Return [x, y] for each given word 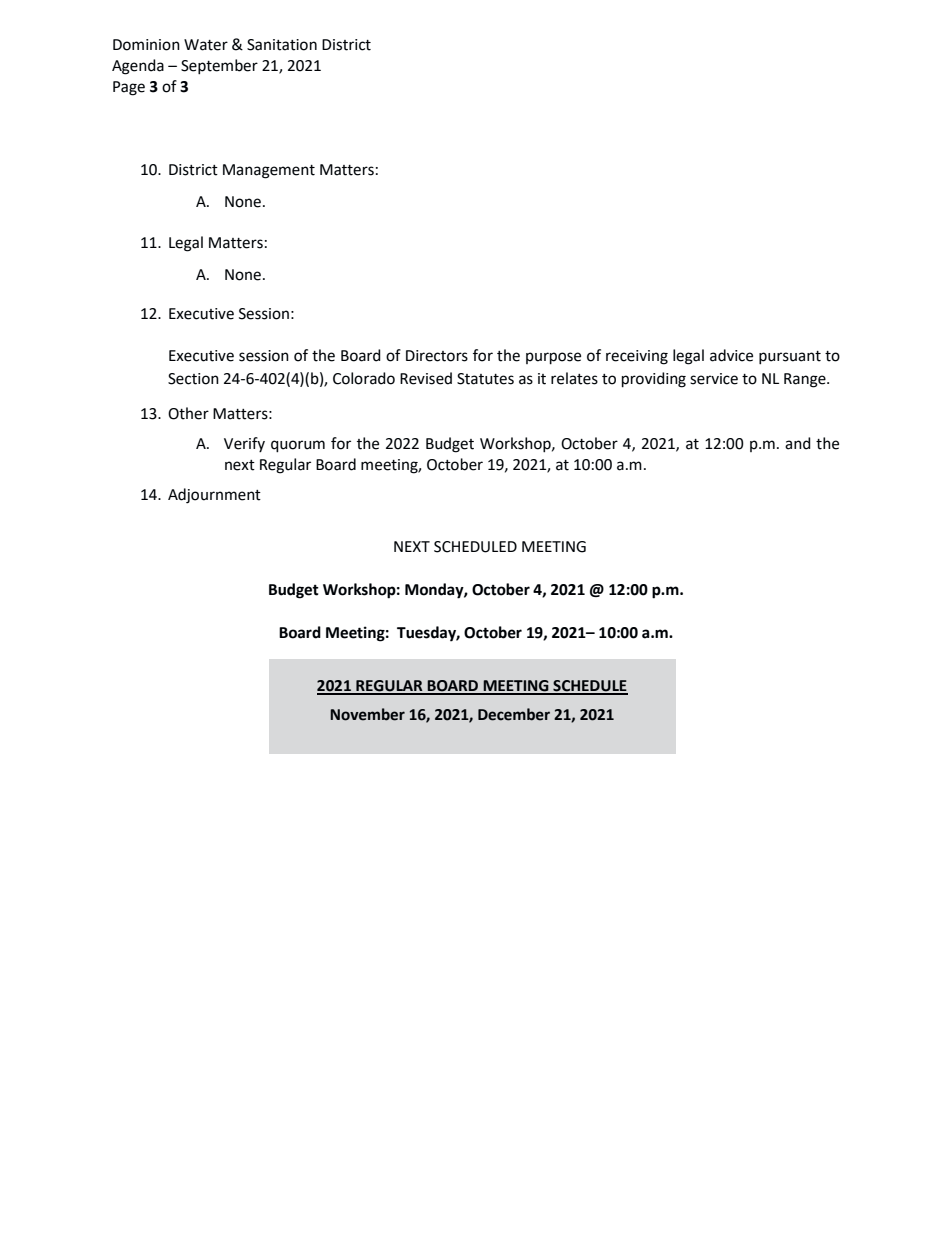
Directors [437, 356]
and [798, 443]
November [367, 714]
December [514, 714]
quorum [298, 446]
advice [731, 355]
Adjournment [214, 496]
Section [193, 379]
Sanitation [282, 45]
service [714, 379]
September [219, 67]
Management [269, 171]
